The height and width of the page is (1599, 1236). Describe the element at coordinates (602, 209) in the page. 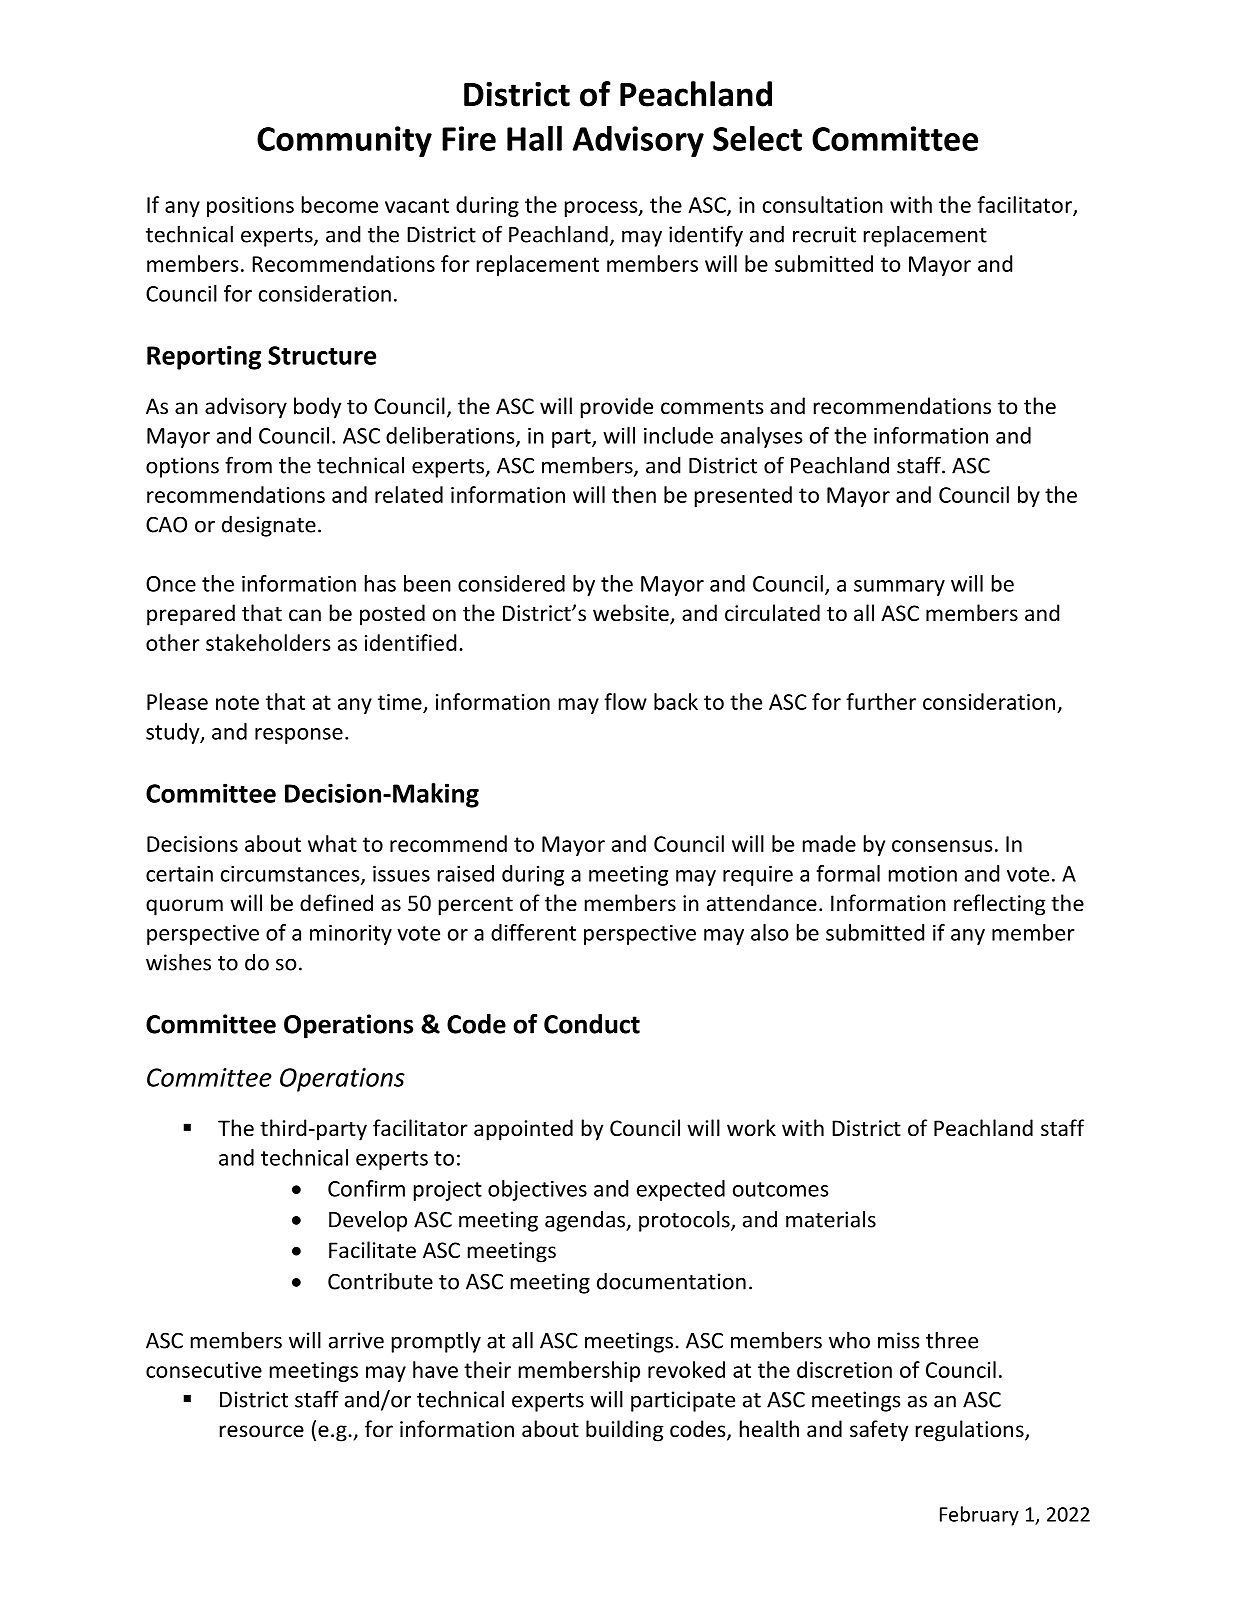

I see `process` at that location.
